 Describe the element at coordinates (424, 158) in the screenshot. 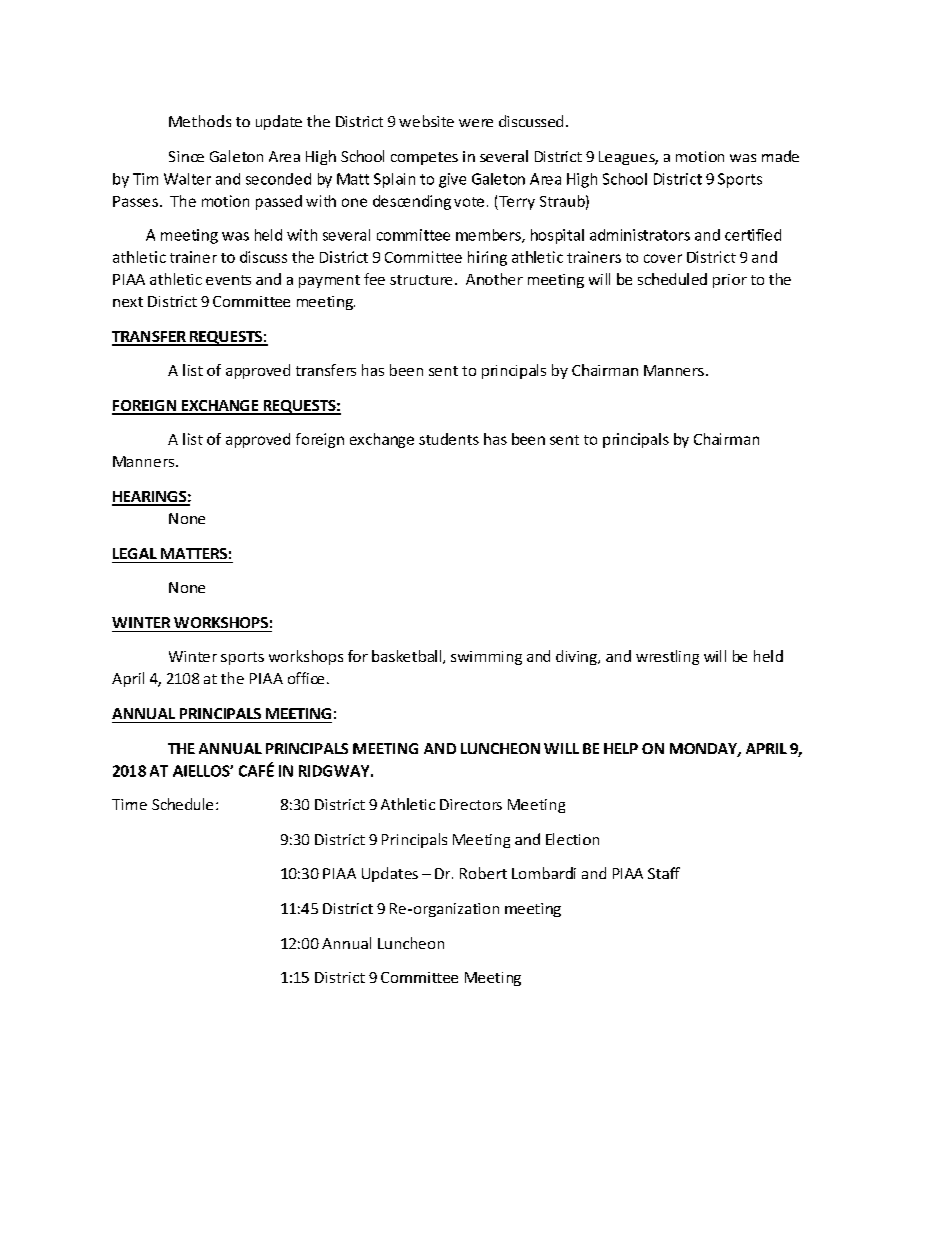

I see `competes` at that location.
